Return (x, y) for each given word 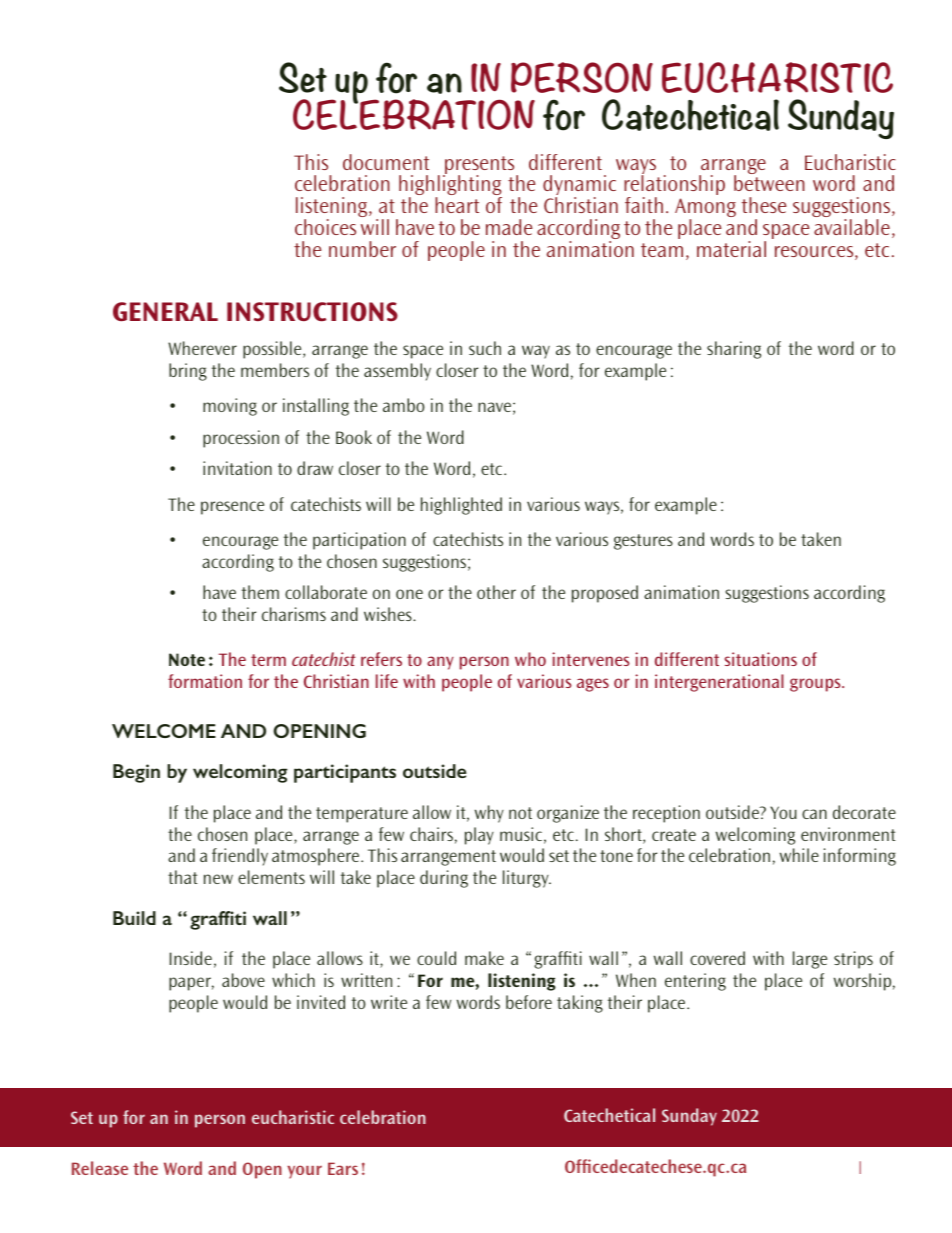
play (479, 836)
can (814, 814)
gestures (643, 542)
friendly (240, 857)
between (769, 183)
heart (457, 205)
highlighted (461, 506)
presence (232, 508)
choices (325, 227)
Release (100, 1168)
